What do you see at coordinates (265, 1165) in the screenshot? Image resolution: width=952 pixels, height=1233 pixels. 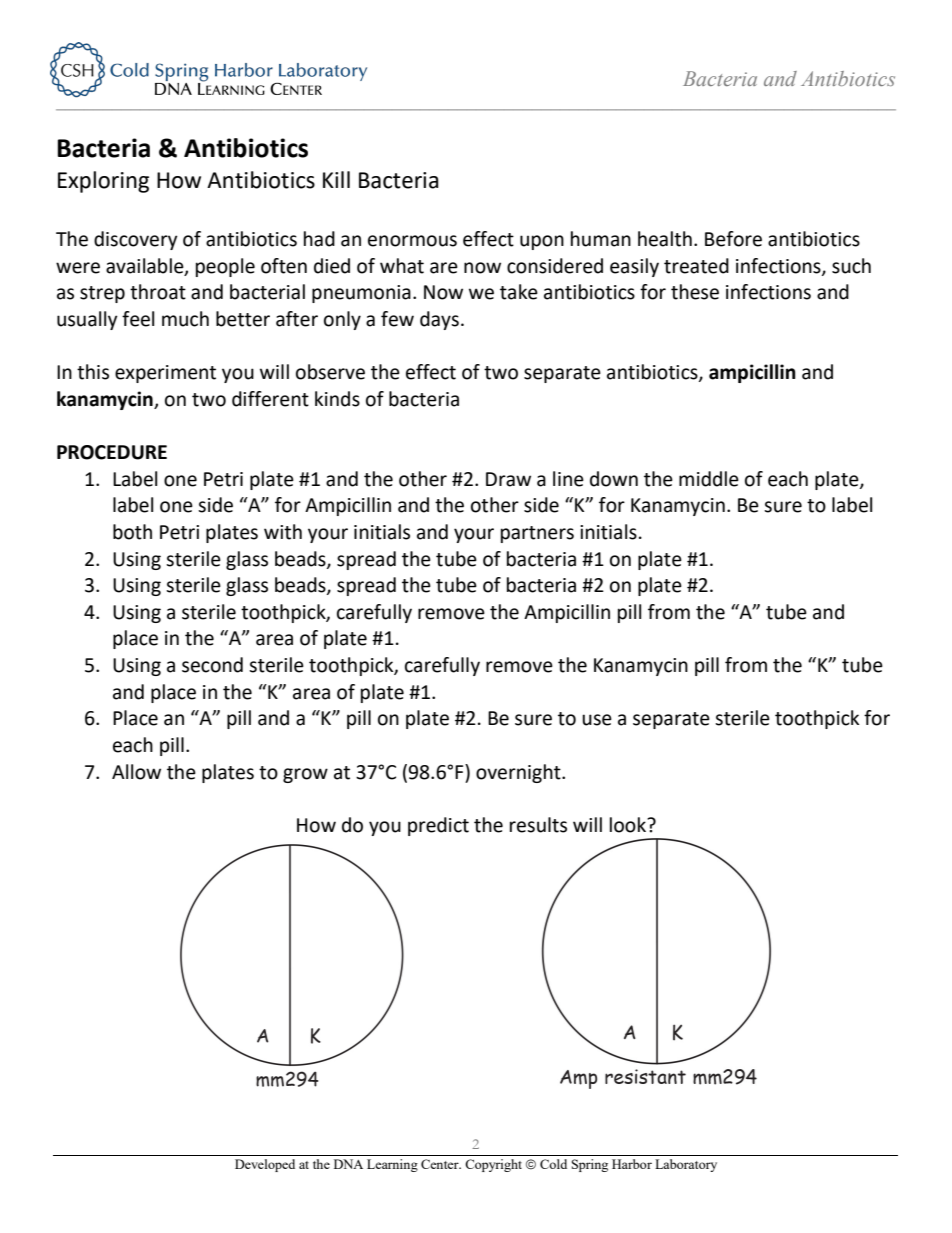 I see `Developed` at bounding box center [265, 1165].
